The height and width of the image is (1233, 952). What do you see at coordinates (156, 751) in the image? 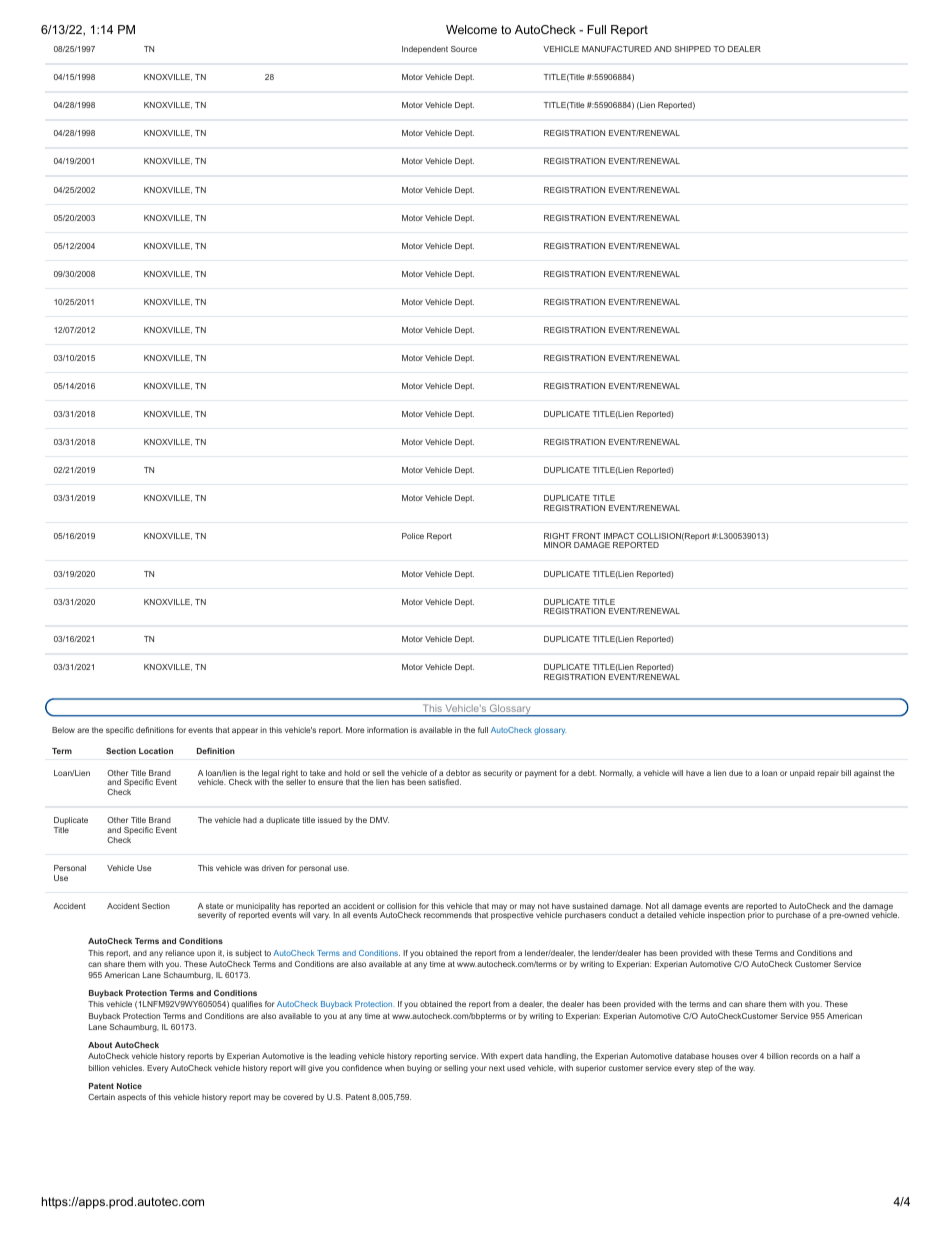
I see `Location` at bounding box center [156, 751].
